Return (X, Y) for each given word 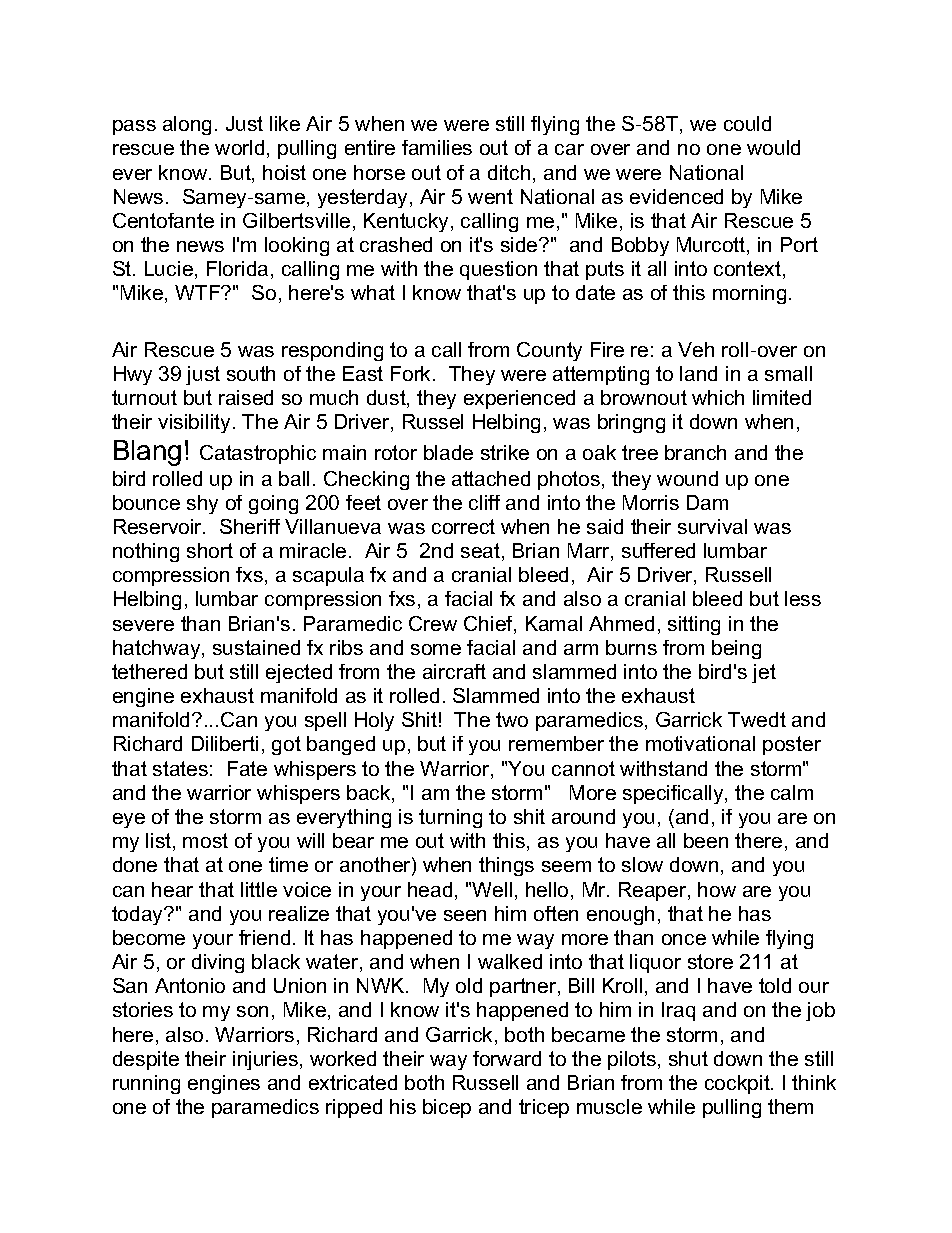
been (706, 840)
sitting (694, 625)
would (773, 147)
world (239, 147)
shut (688, 1058)
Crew (433, 623)
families (437, 147)
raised (246, 397)
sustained (256, 647)
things (506, 866)
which (718, 397)
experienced (519, 399)
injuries (265, 1060)
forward (507, 1058)
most (205, 840)
